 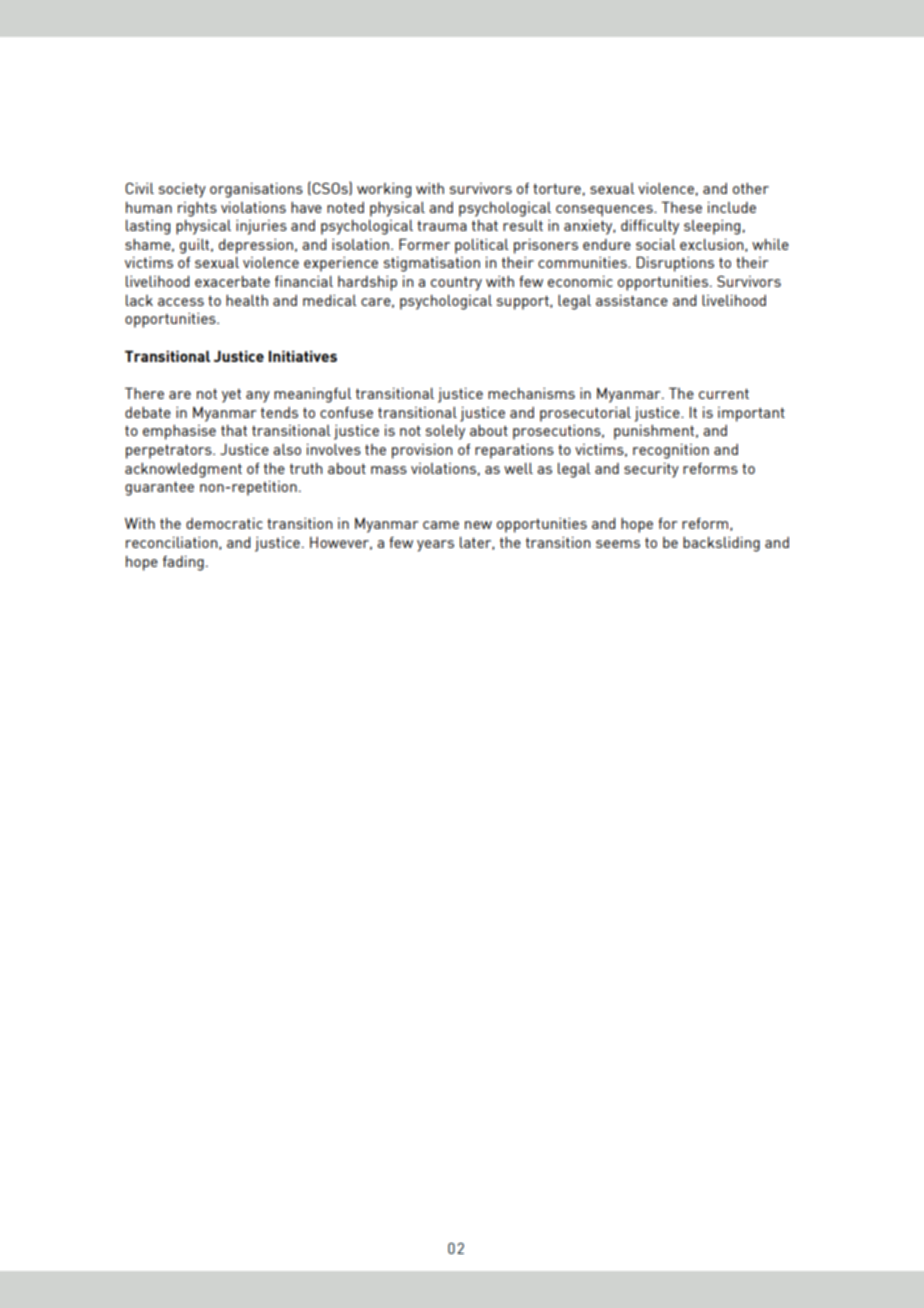 What do you see at coordinates (183, 563) in the page?
I see `fading` at bounding box center [183, 563].
